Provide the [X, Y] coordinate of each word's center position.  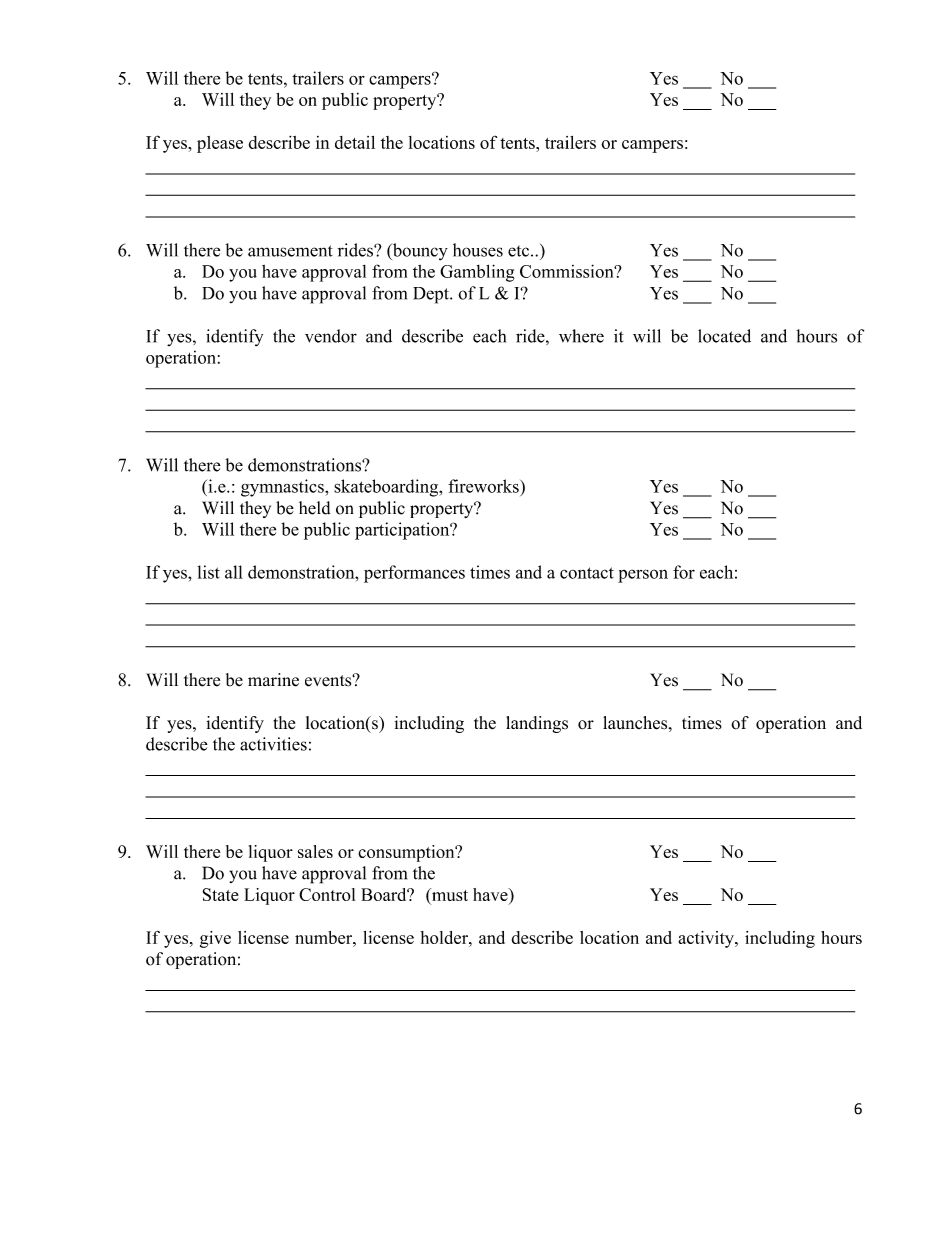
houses [478, 250]
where [581, 336]
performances [414, 574]
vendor [331, 336]
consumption [407, 853]
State [220, 894]
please [220, 144]
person [643, 576]
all [234, 572]
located [724, 336]
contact [587, 573]
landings [537, 724]
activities [273, 744]
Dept [432, 295]
